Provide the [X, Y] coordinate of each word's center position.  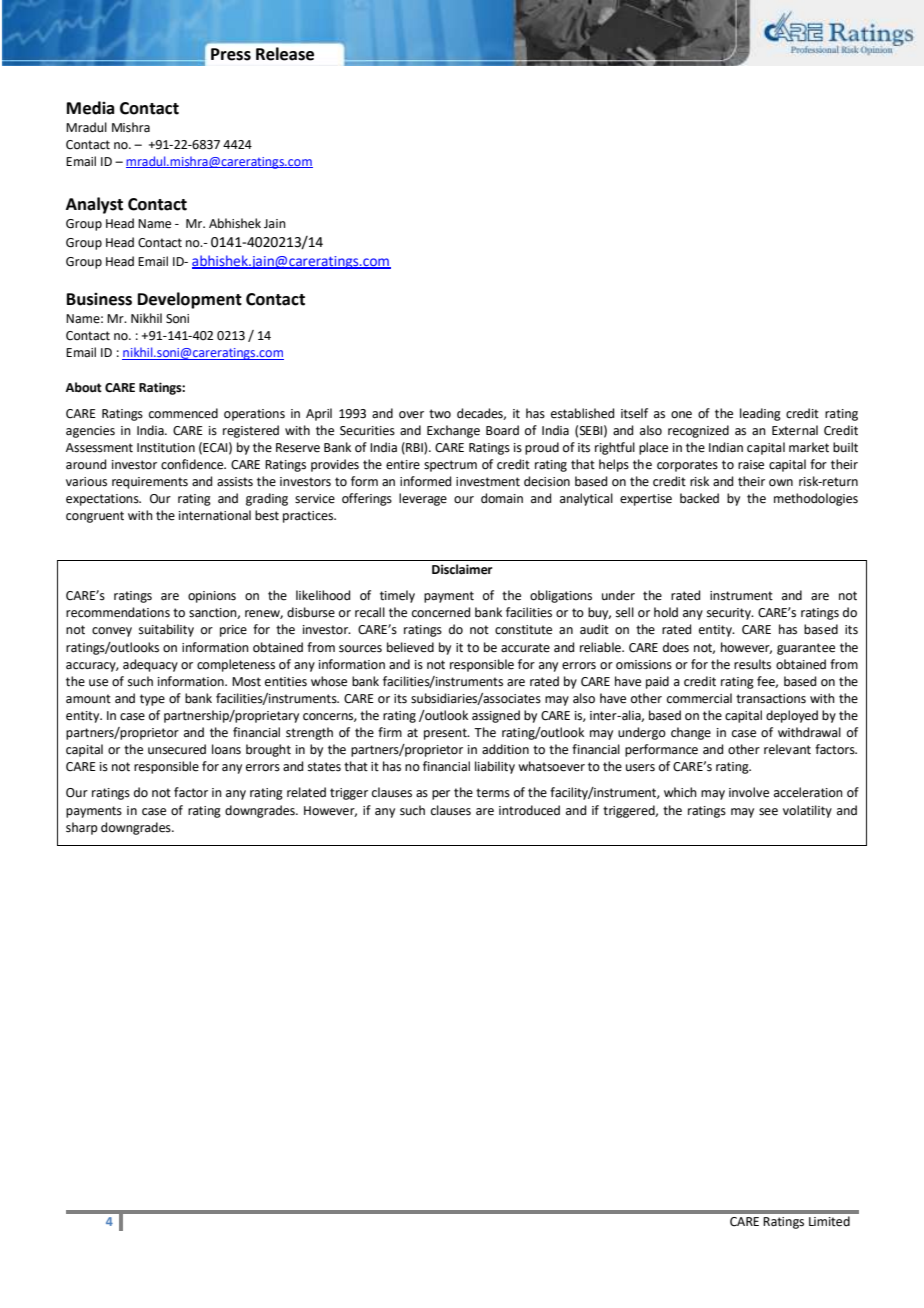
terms [493, 793]
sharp [82, 828]
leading [760, 414]
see [768, 812]
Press [231, 54]
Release [285, 54]
